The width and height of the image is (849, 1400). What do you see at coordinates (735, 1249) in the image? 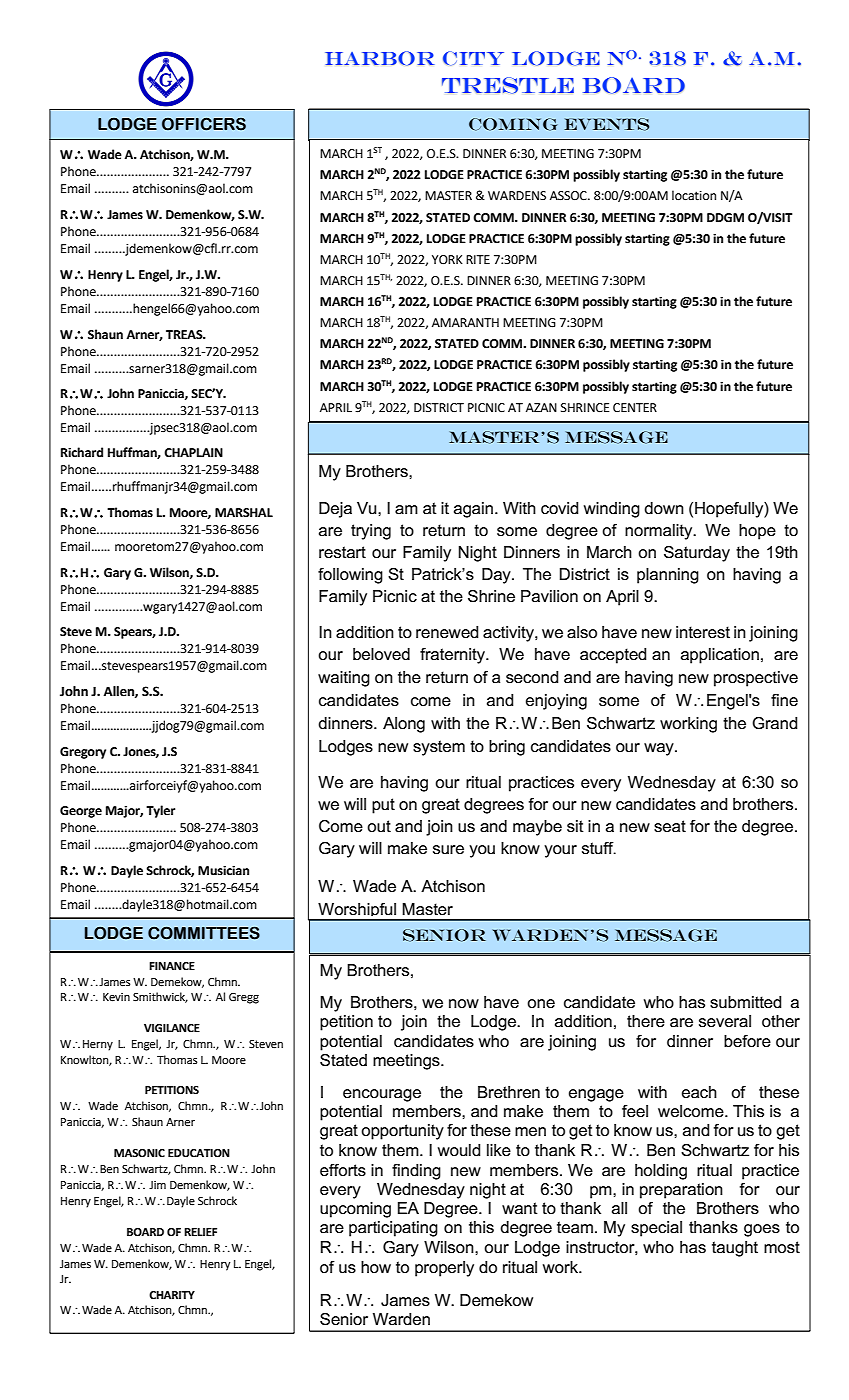
I see `taught` at bounding box center [735, 1249].
